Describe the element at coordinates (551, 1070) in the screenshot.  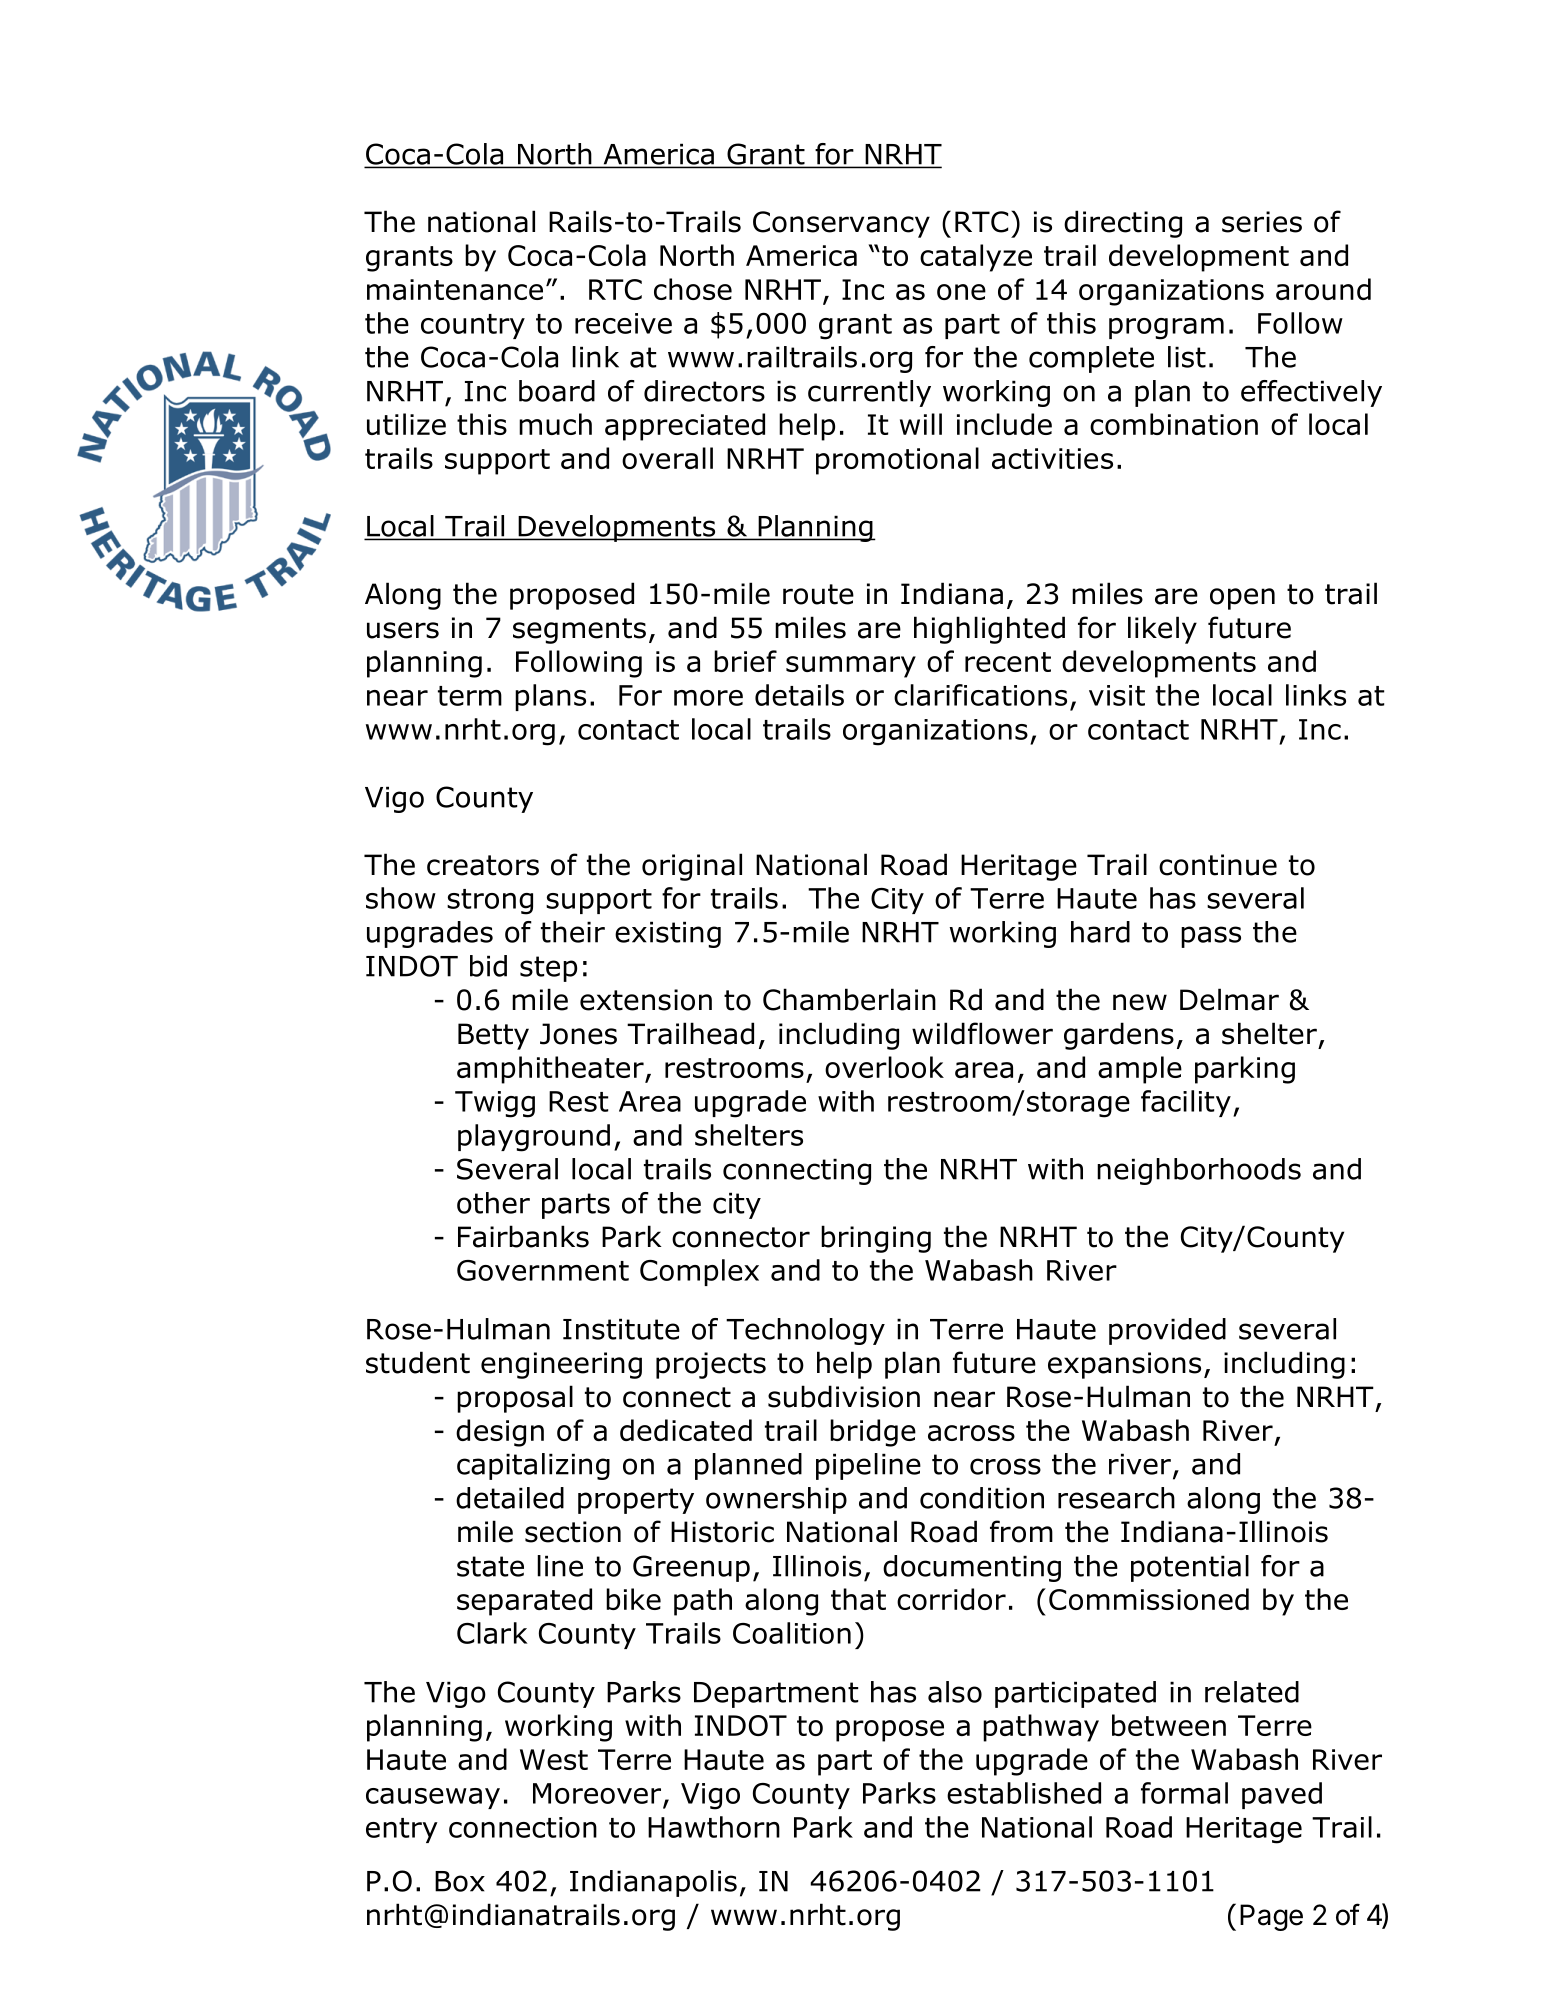
I see `amphitheater` at that location.
